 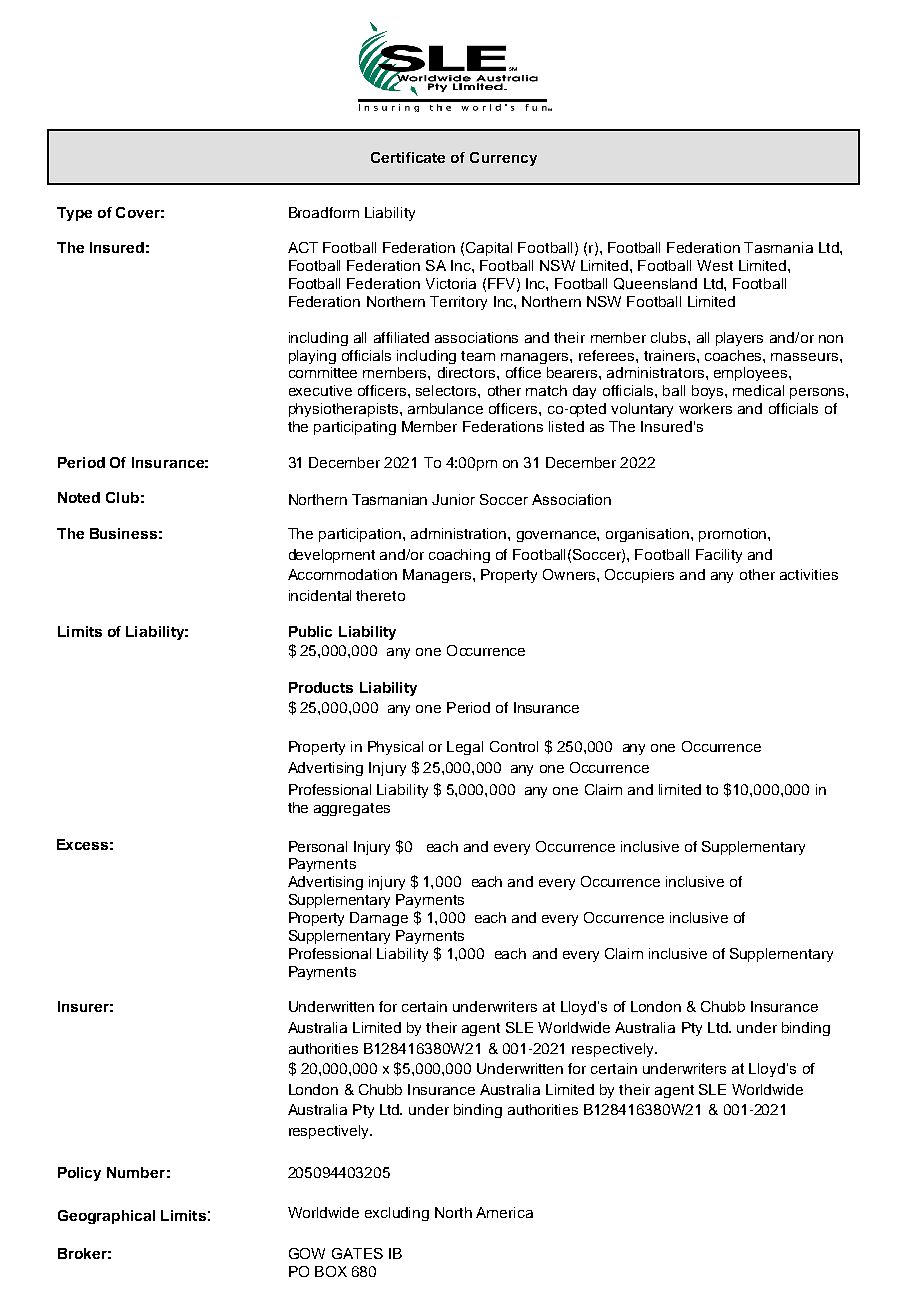 I want to click on Personal, so click(x=318, y=846).
